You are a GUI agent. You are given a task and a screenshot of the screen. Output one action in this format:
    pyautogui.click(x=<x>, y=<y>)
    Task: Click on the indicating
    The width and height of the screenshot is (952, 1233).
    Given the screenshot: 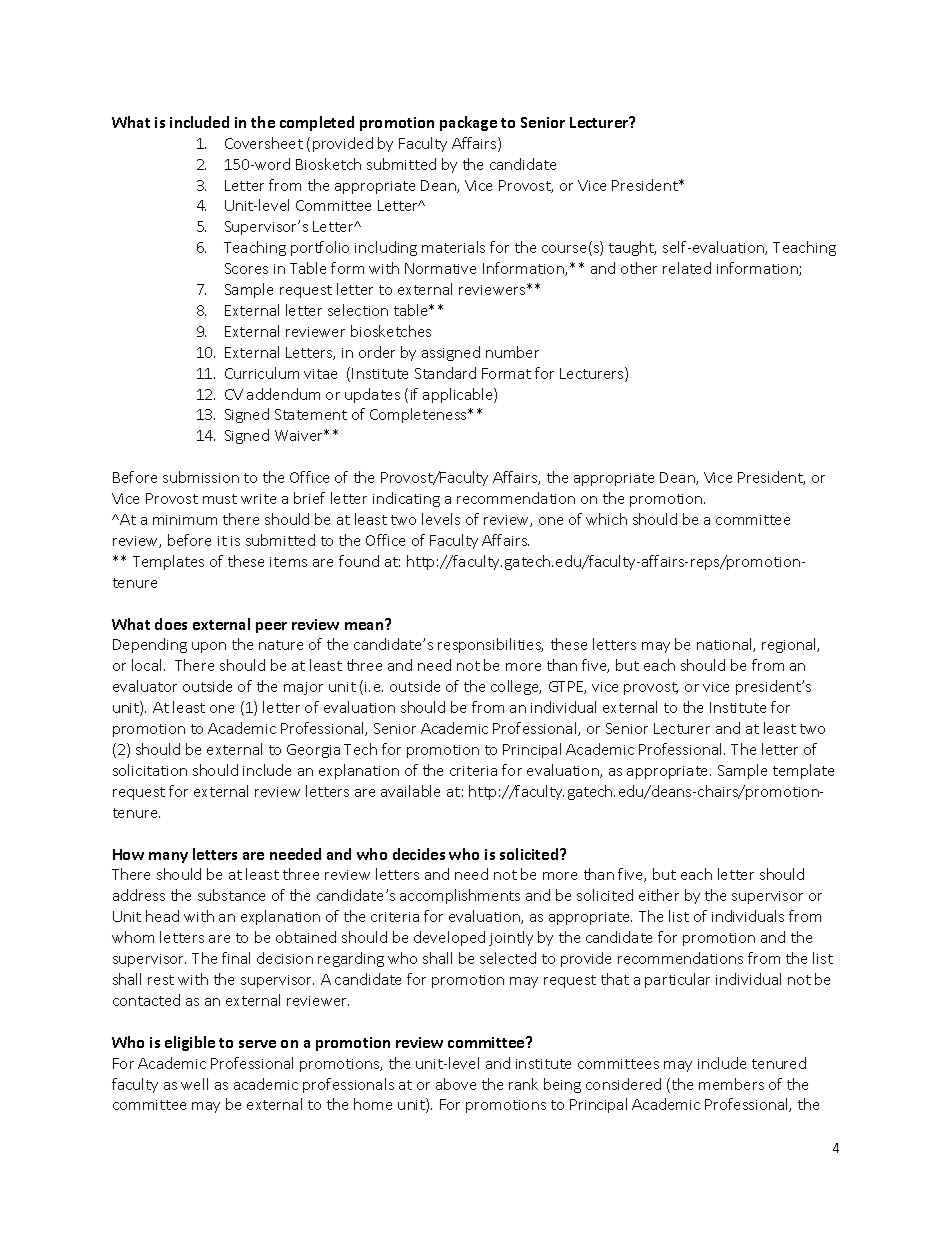 What is the action you would take?
    pyautogui.click(x=406, y=499)
